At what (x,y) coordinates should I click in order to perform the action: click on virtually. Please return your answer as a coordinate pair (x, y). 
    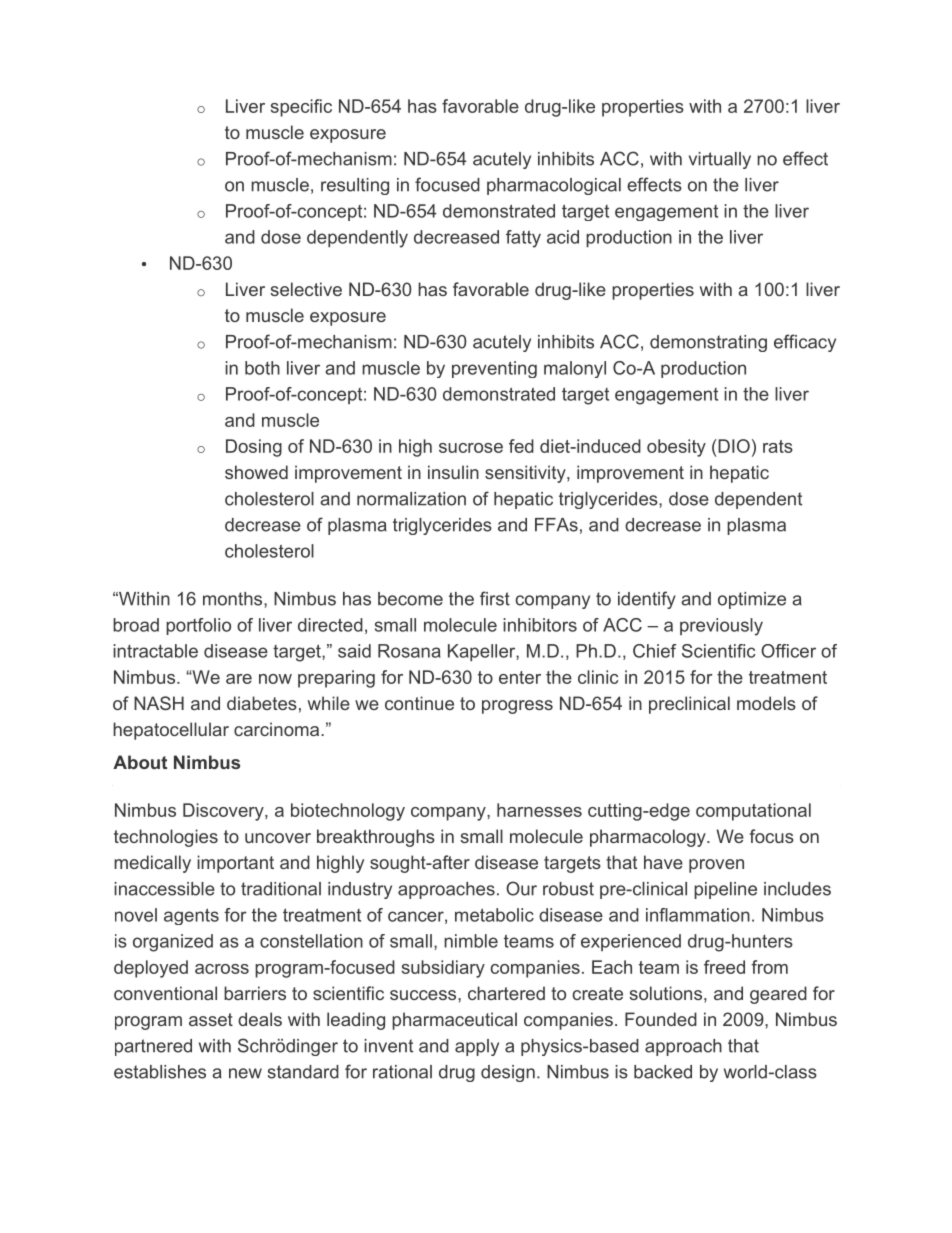
    Looking at the image, I should click on (720, 160).
